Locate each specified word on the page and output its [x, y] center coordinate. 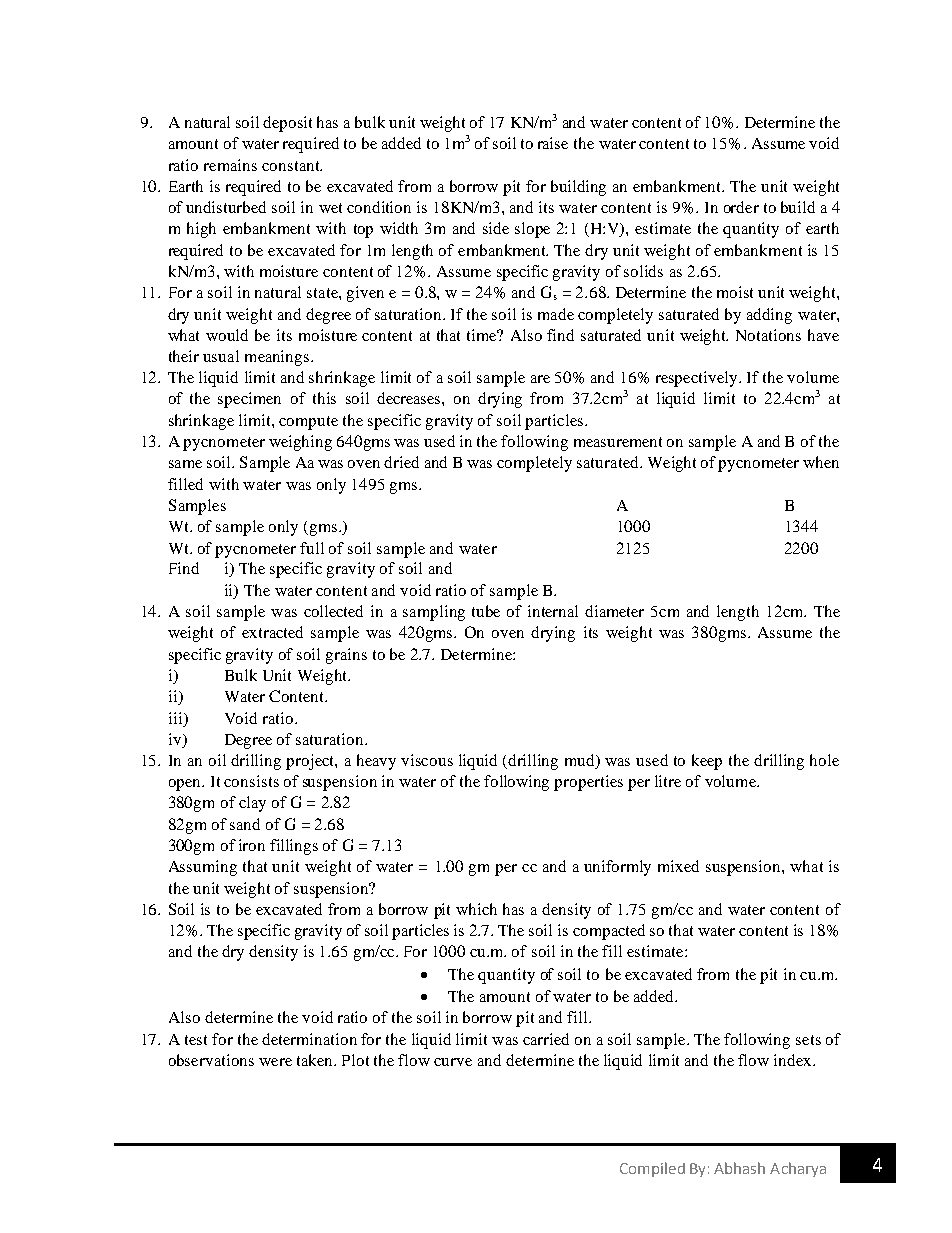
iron [252, 845]
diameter [614, 611]
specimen [249, 400]
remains [230, 165]
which [476, 909]
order [741, 207]
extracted [272, 632]
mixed [678, 866]
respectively [698, 379]
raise [553, 143]
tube [486, 611]
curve [453, 1062]
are [540, 379]
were [275, 1062]
